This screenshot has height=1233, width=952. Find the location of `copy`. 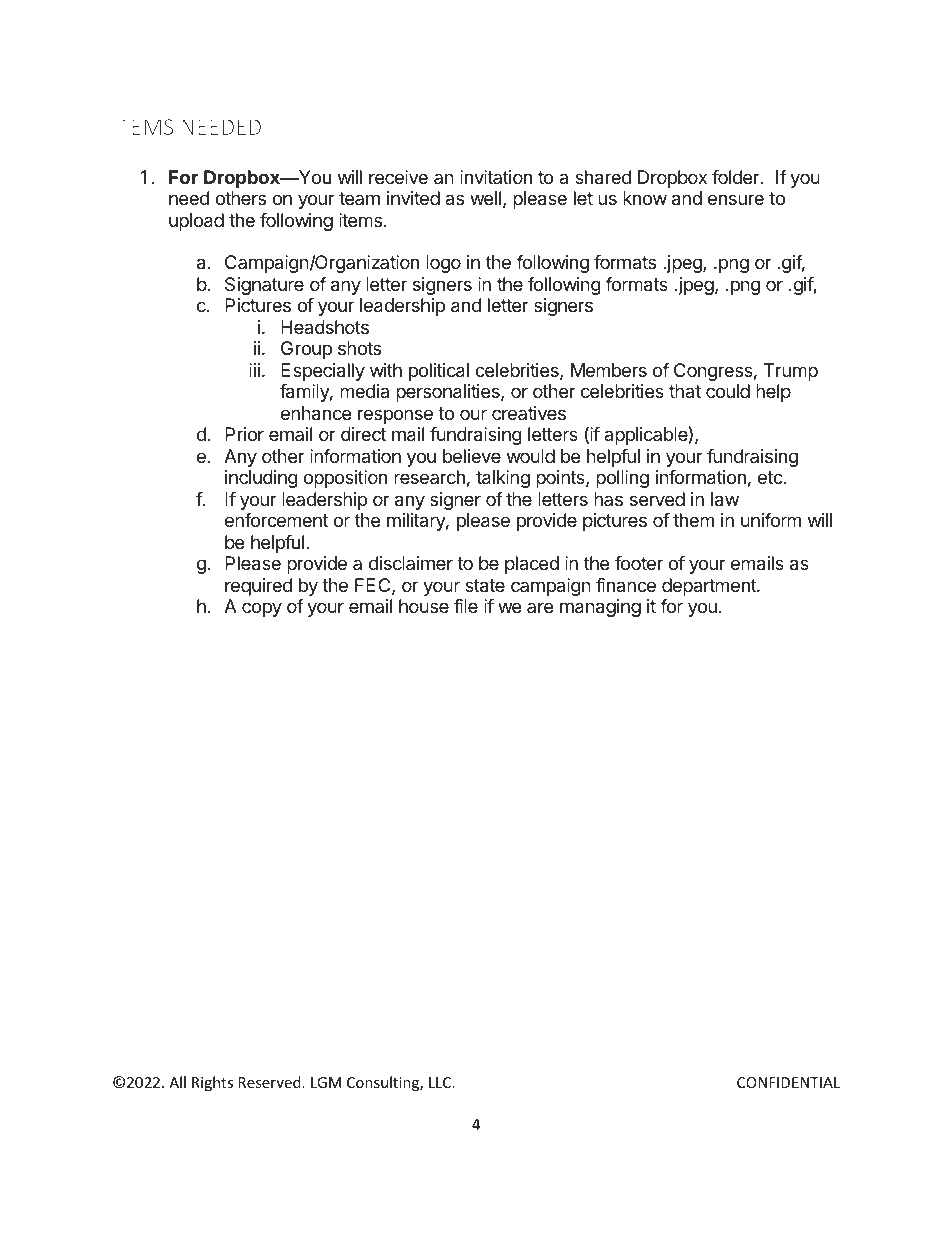

copy is located at coordinates (262, 609).
